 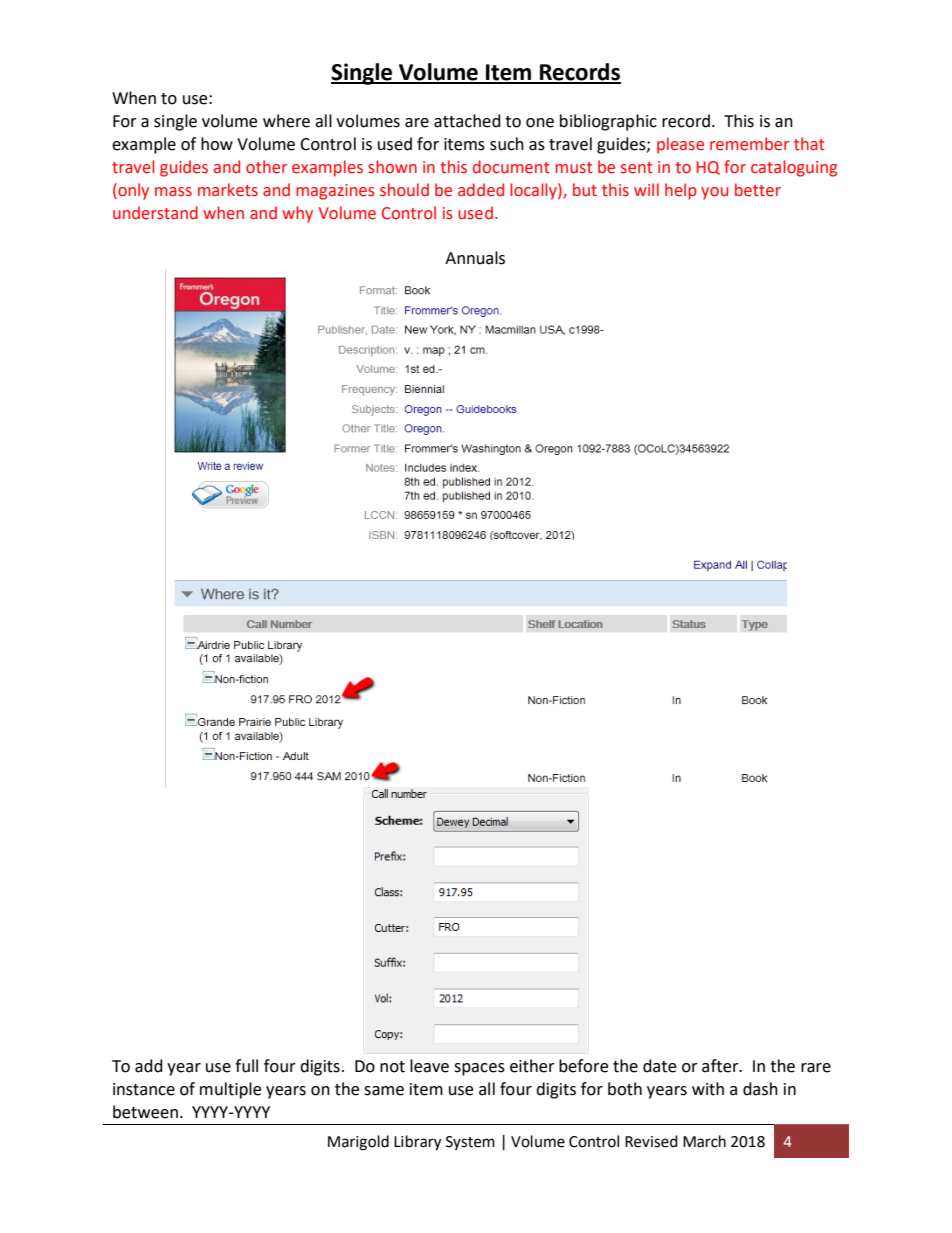 I want to click on Annuals, so click(x=475, y=258).
